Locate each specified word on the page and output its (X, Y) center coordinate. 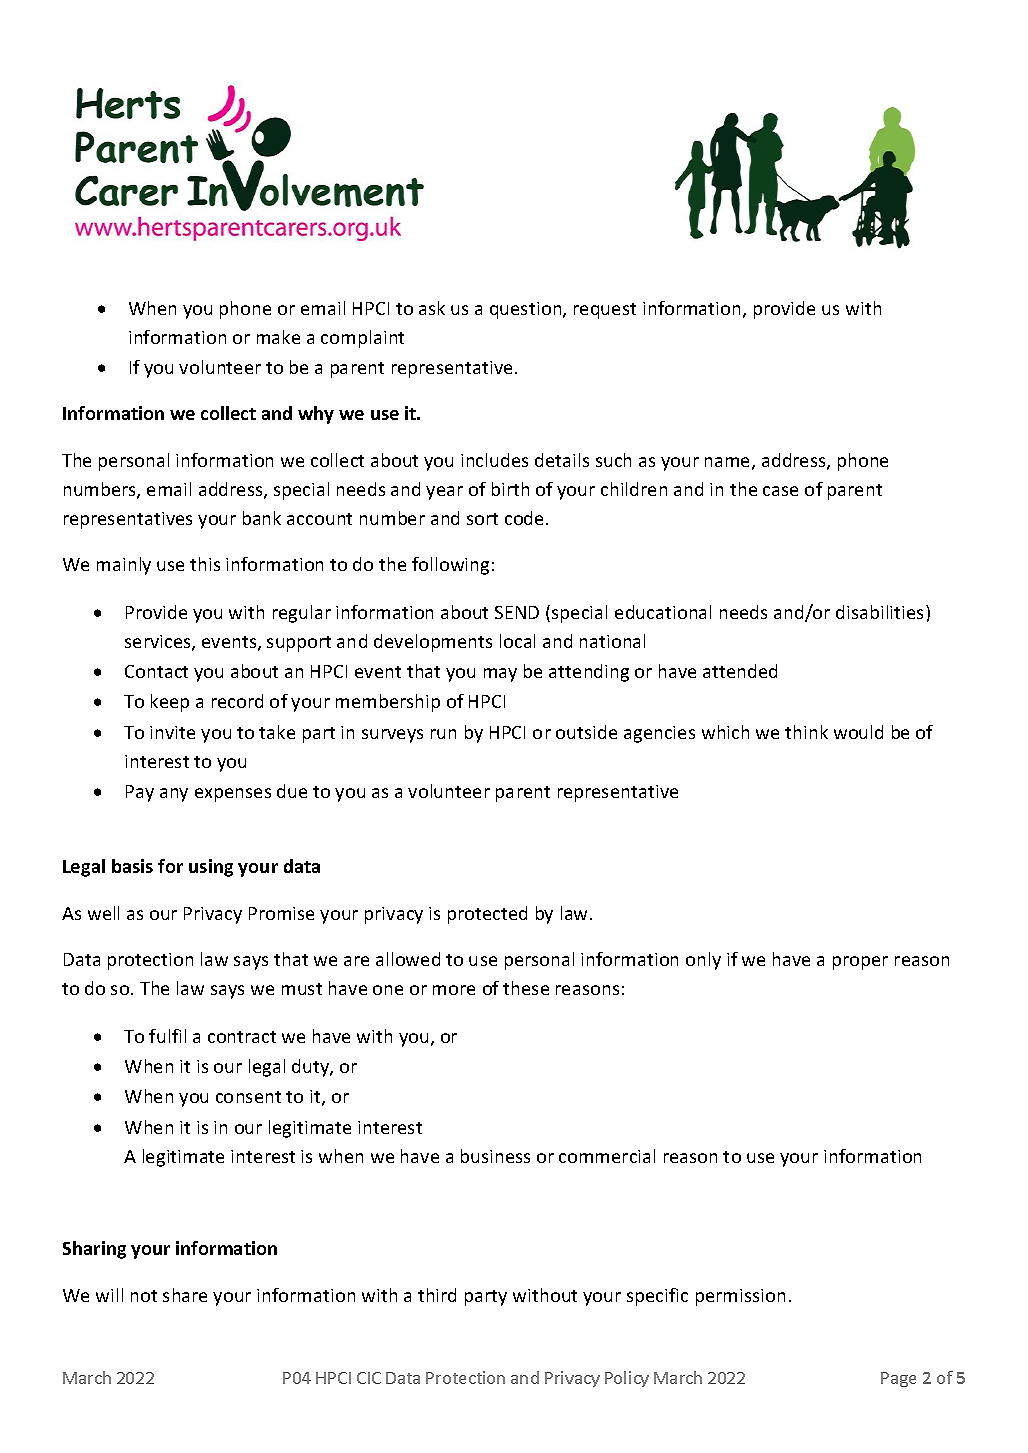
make (278, 337)
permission (740, 1297)
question (527, 310)
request (605, 311)
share (185, 1295)
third (437, 1295)
